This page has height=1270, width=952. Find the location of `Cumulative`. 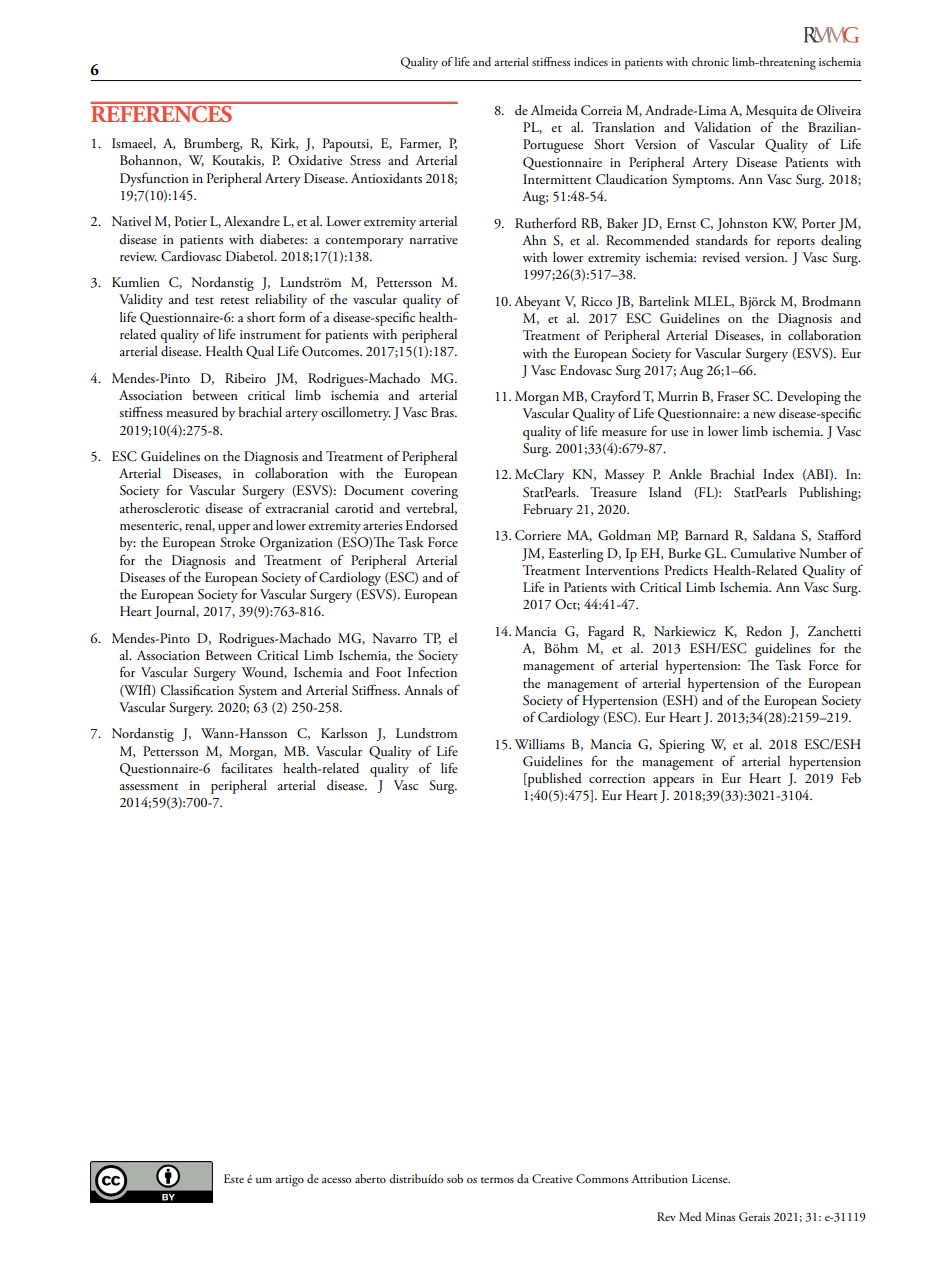

Cumulative is located at coordinates (763, 553).
